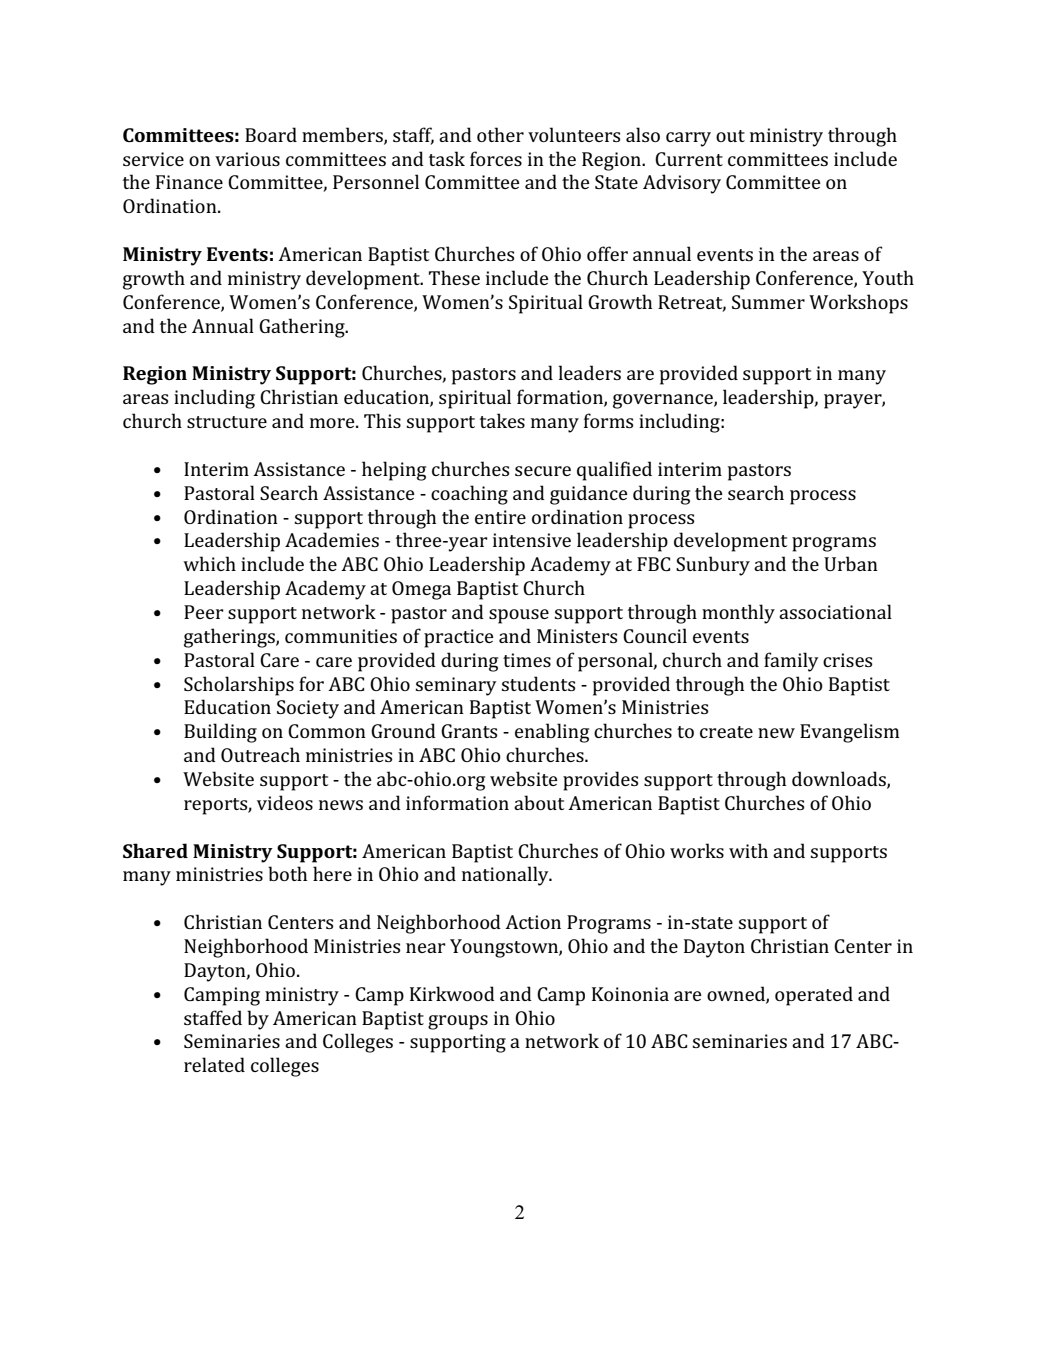  What do you see at coordinates (519, 616) in the page?
I see `spouse` at bounding box center [519, 616].
